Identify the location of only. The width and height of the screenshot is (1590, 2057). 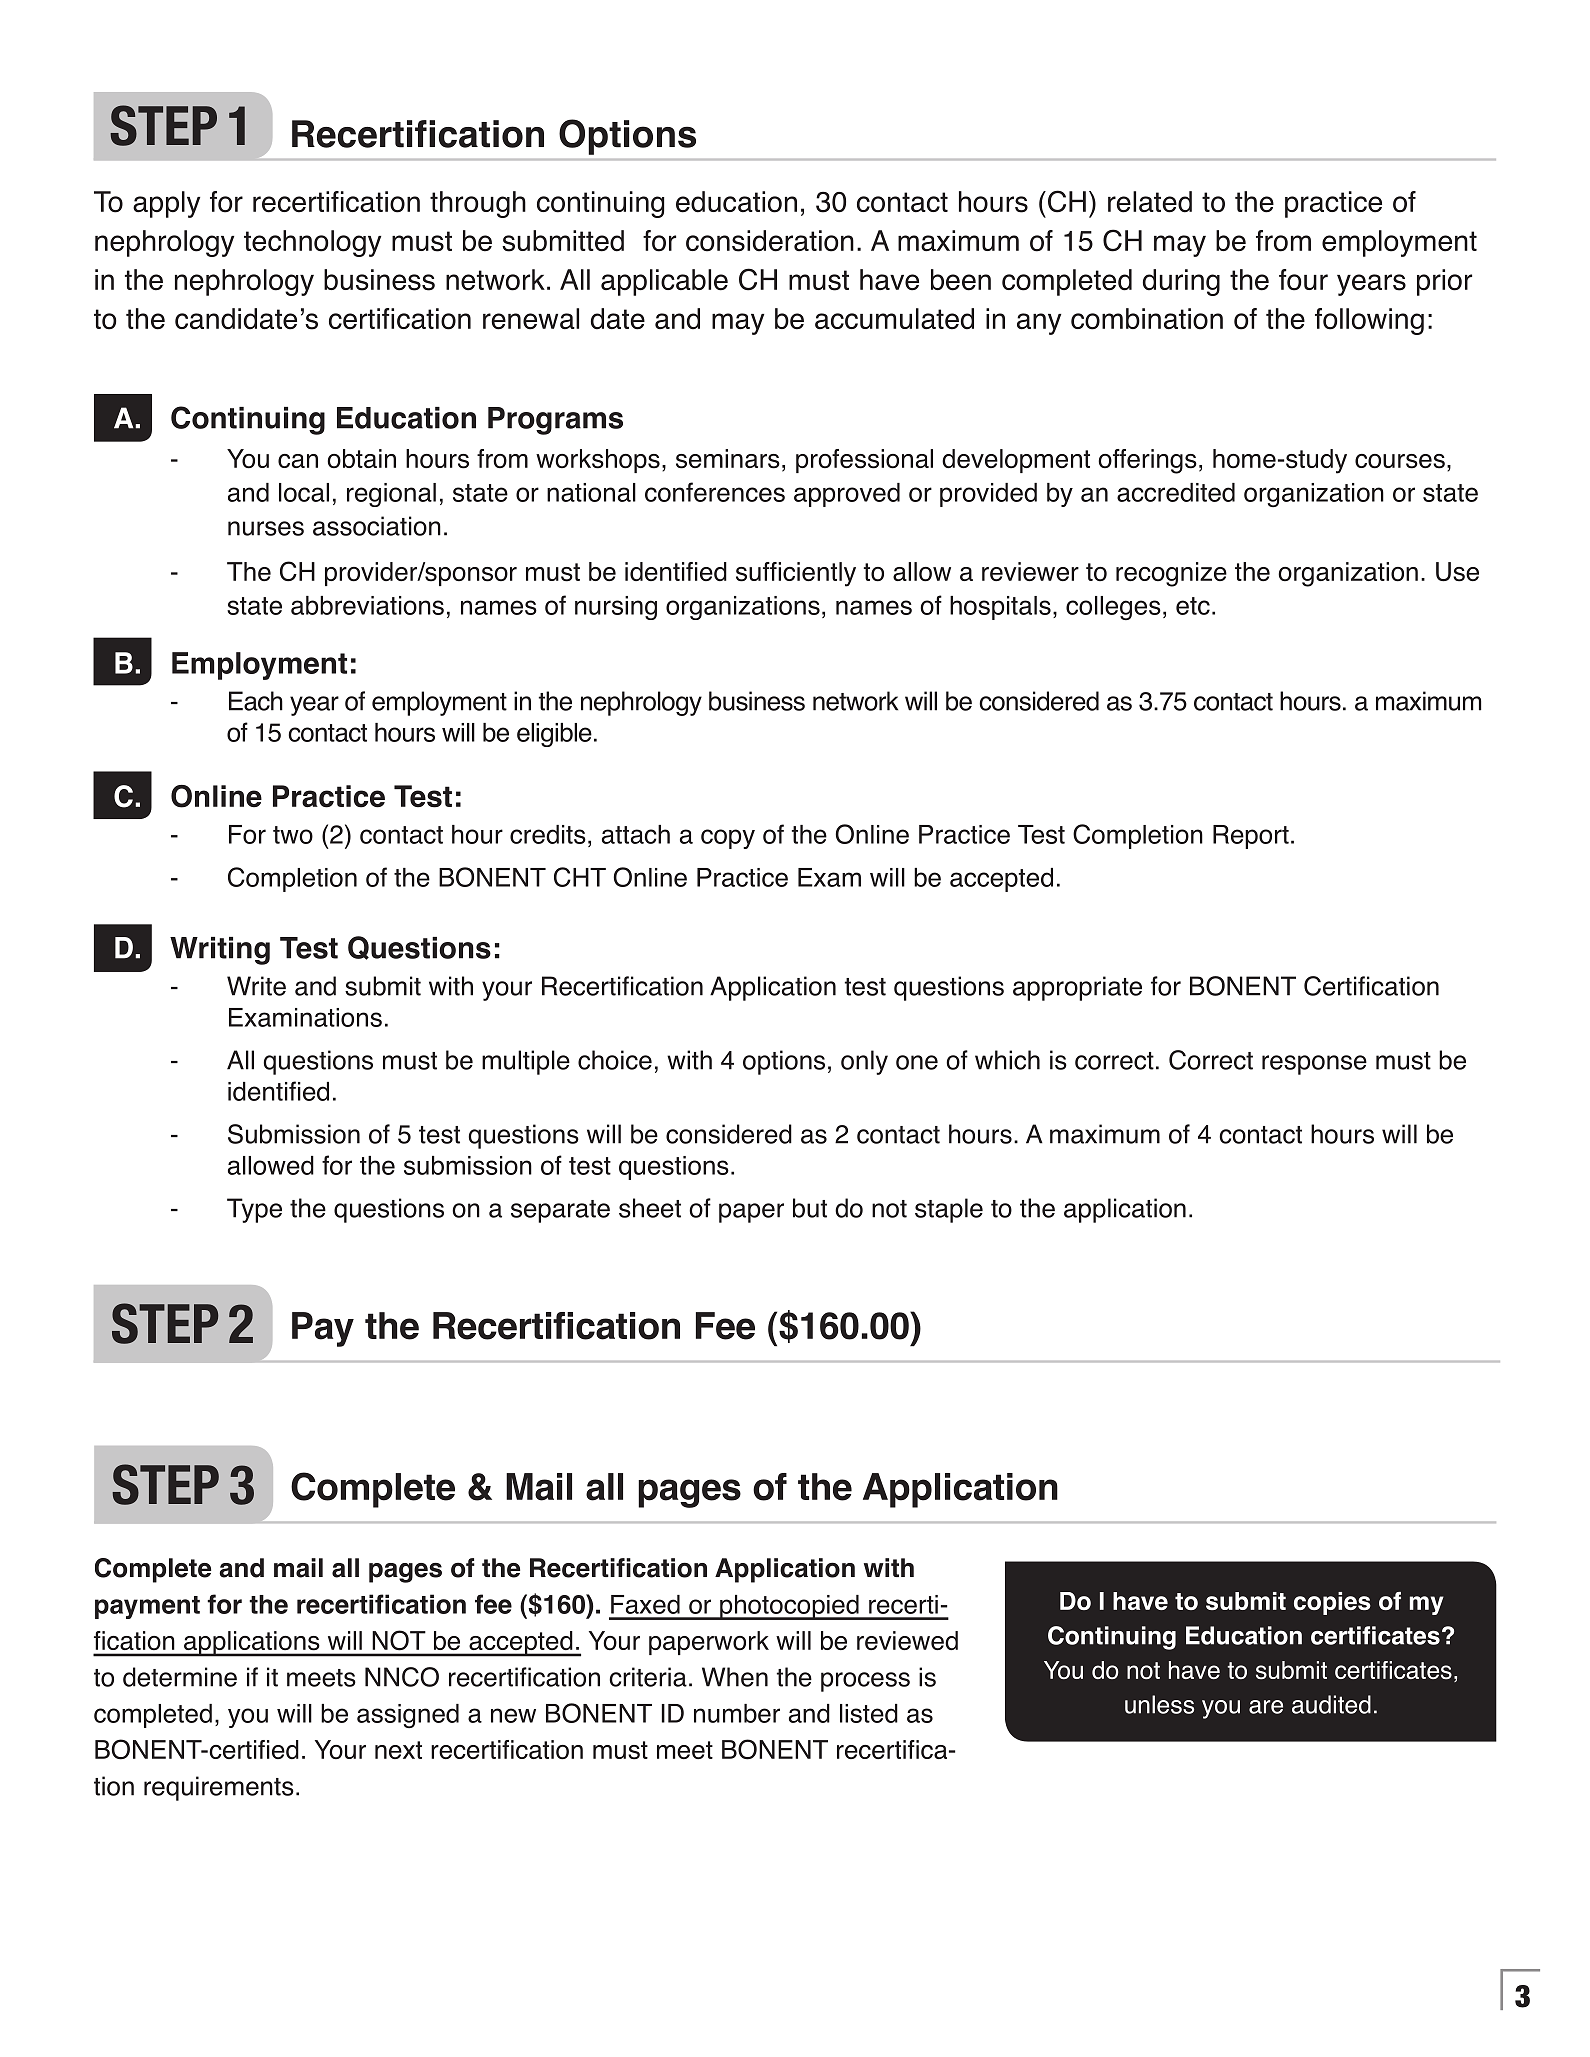
(864, 1062).
